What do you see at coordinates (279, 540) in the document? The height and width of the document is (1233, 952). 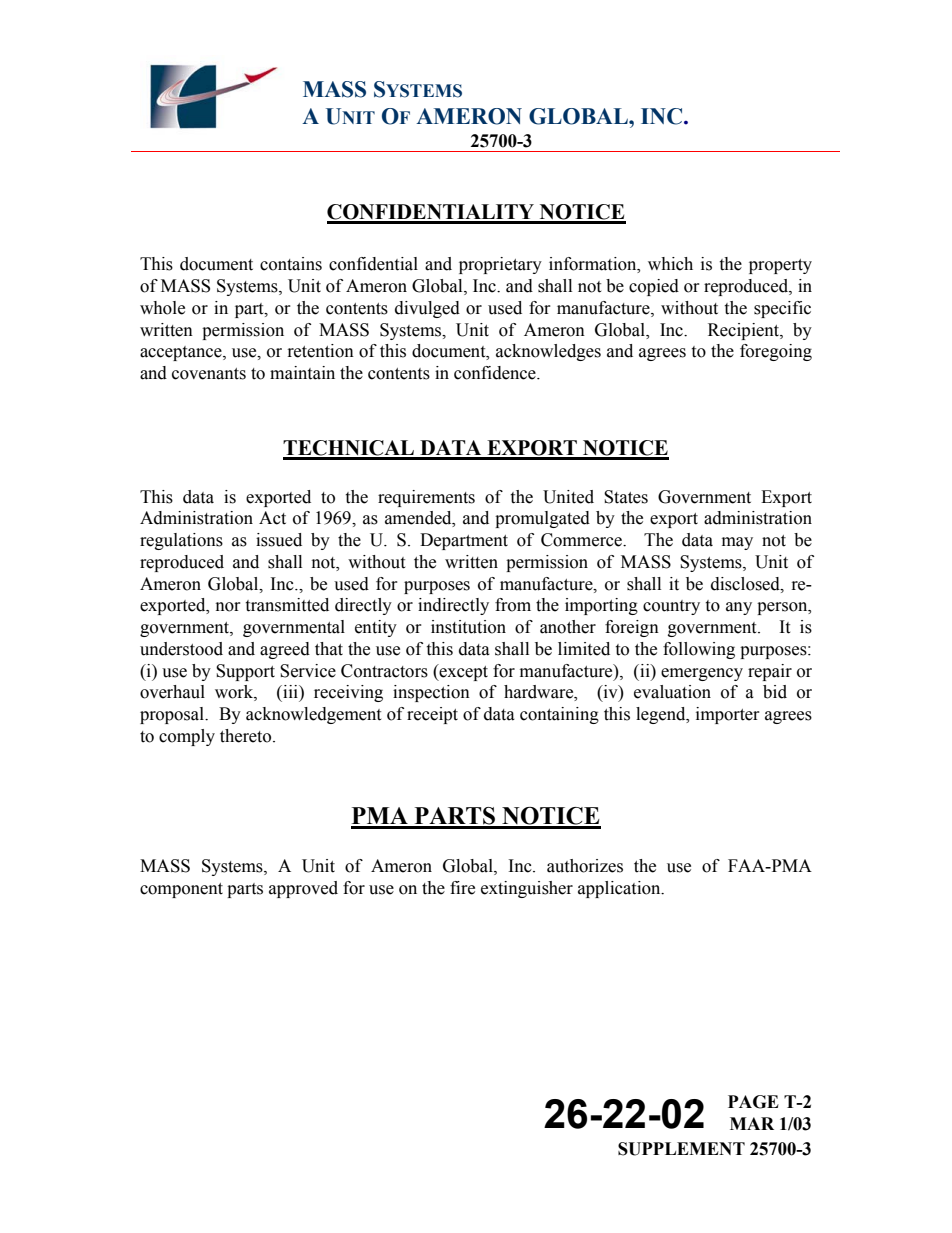 I see `issued` at bounding box center [279, 540].
